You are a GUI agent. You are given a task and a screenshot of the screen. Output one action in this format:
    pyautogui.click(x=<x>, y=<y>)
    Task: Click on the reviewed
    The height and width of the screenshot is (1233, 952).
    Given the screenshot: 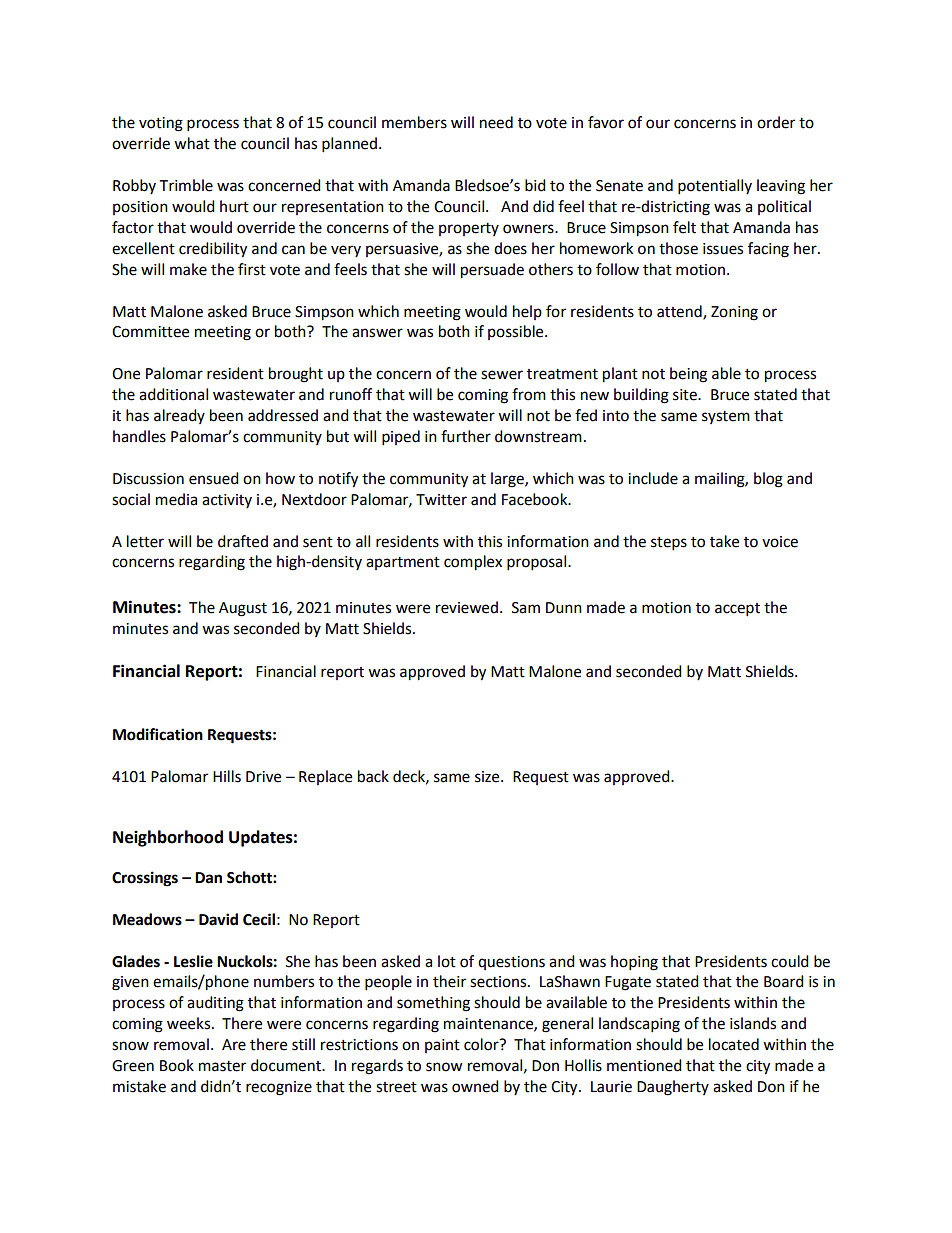 What is the action you would take?
    pyautogui.click(x=467, y=607)
